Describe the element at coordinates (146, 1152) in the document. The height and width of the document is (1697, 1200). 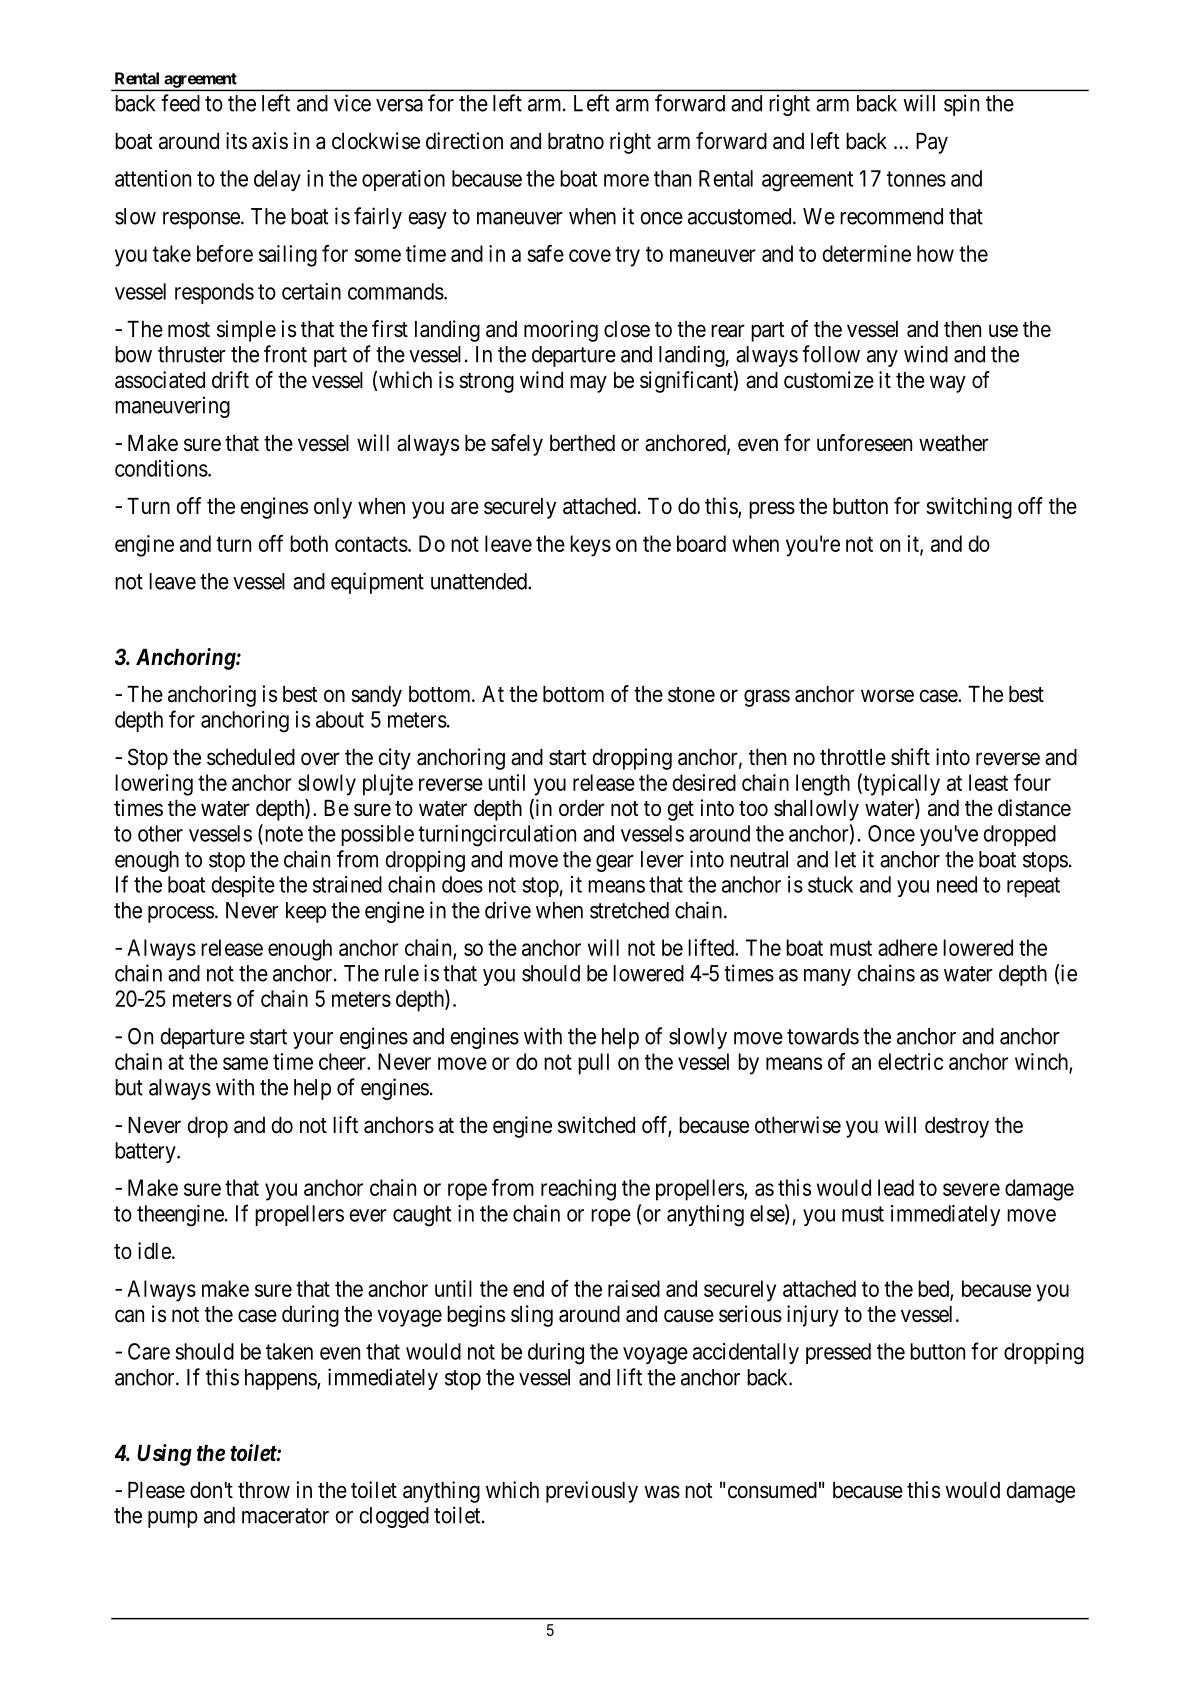
I see `battery` at that location.
